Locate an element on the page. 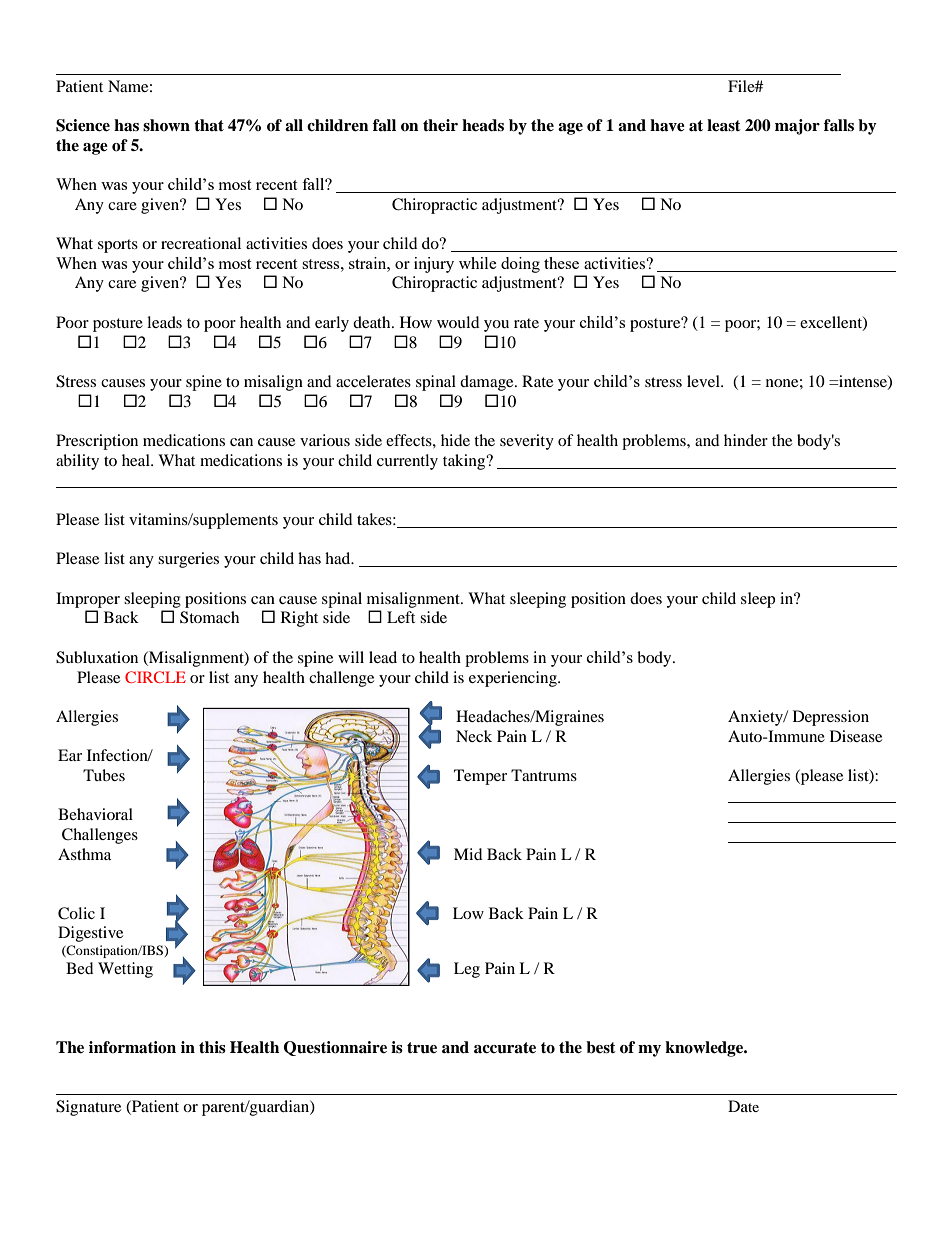 Image resolution: width=952 pixels, height=1233 pixels. shown is located at coordinates (166, 125).
